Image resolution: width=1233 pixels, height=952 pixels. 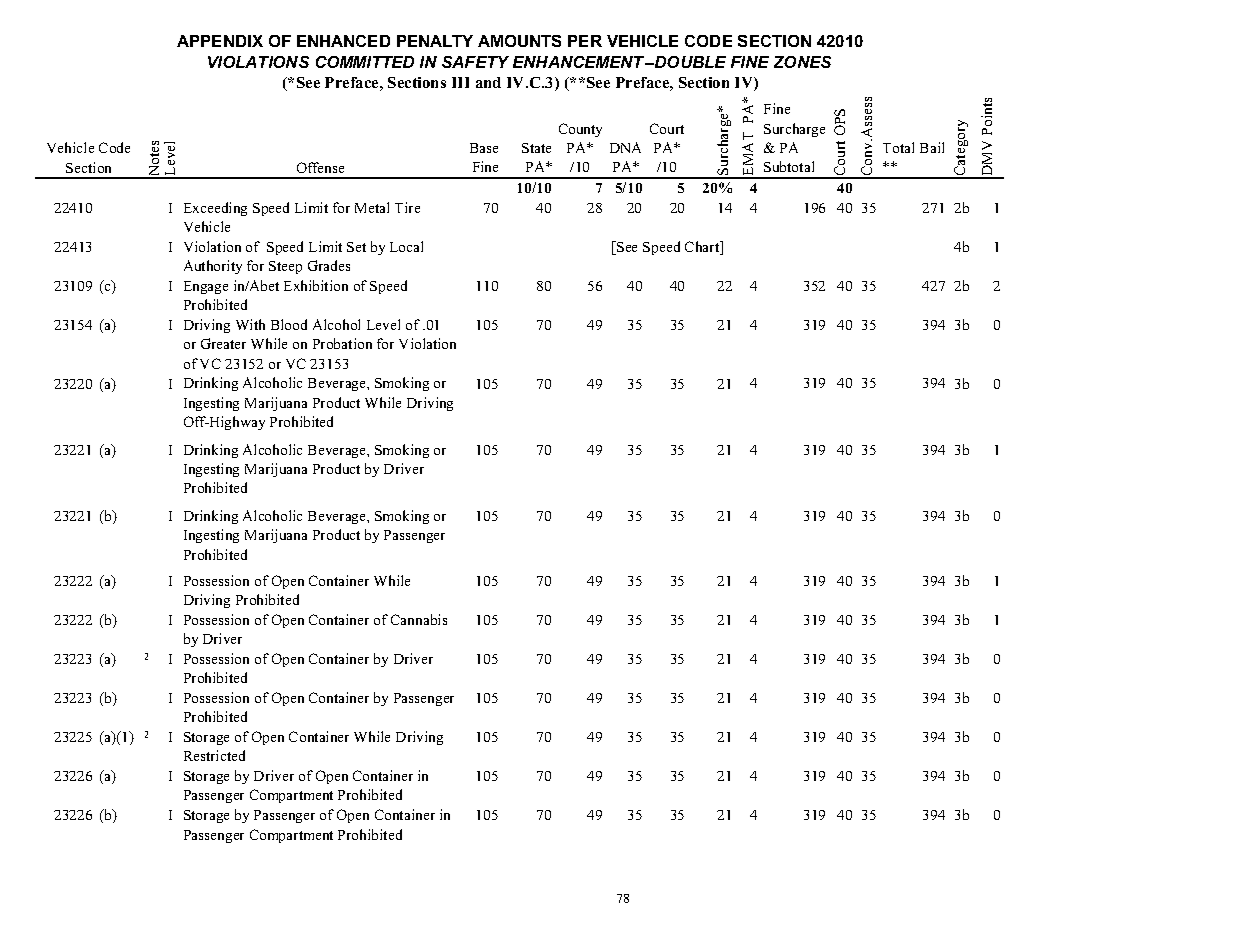 I want to click on Exhibition, so click(x=316, y=285).
